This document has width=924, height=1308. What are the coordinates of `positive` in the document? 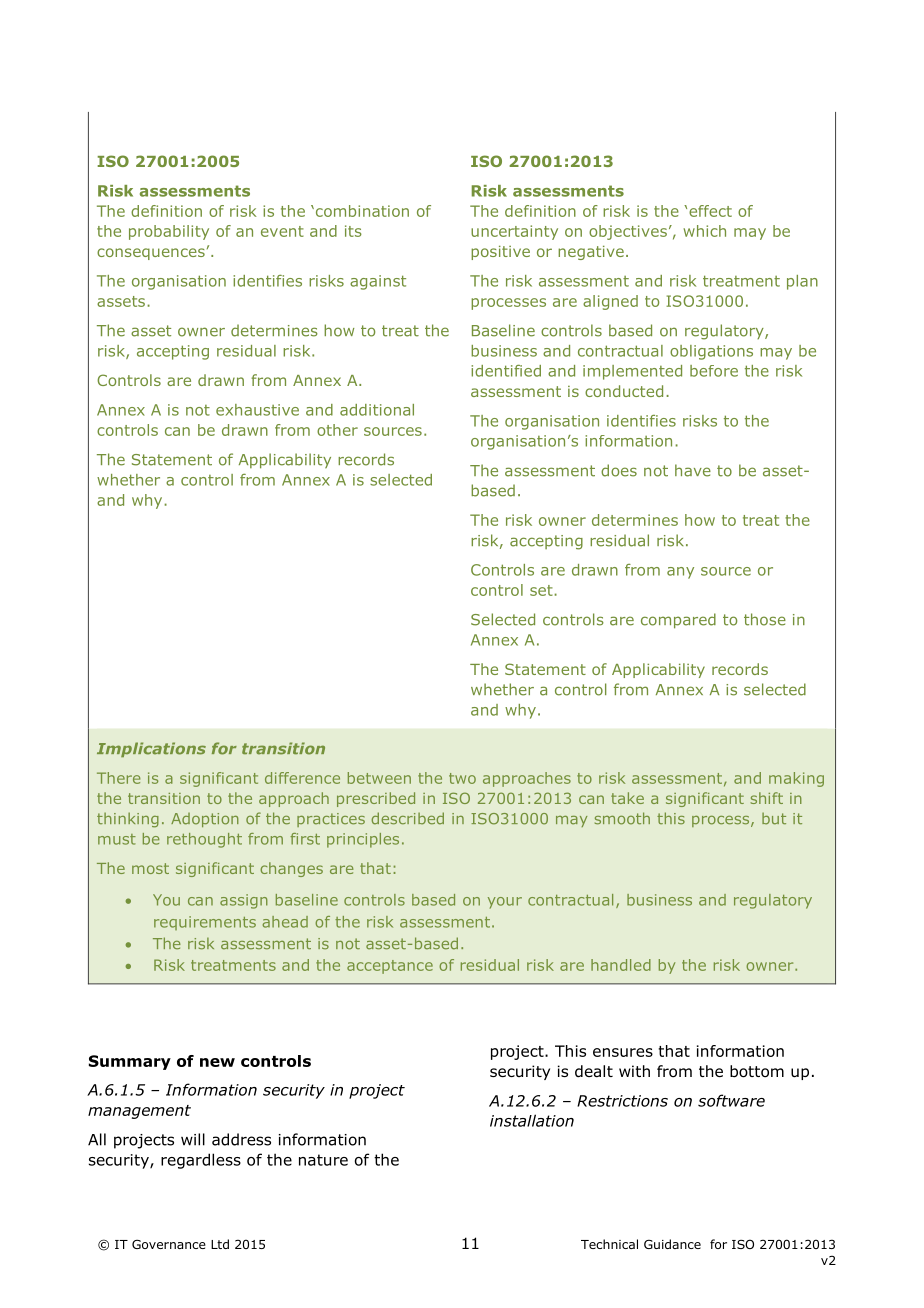 It's located at (500, 252).
